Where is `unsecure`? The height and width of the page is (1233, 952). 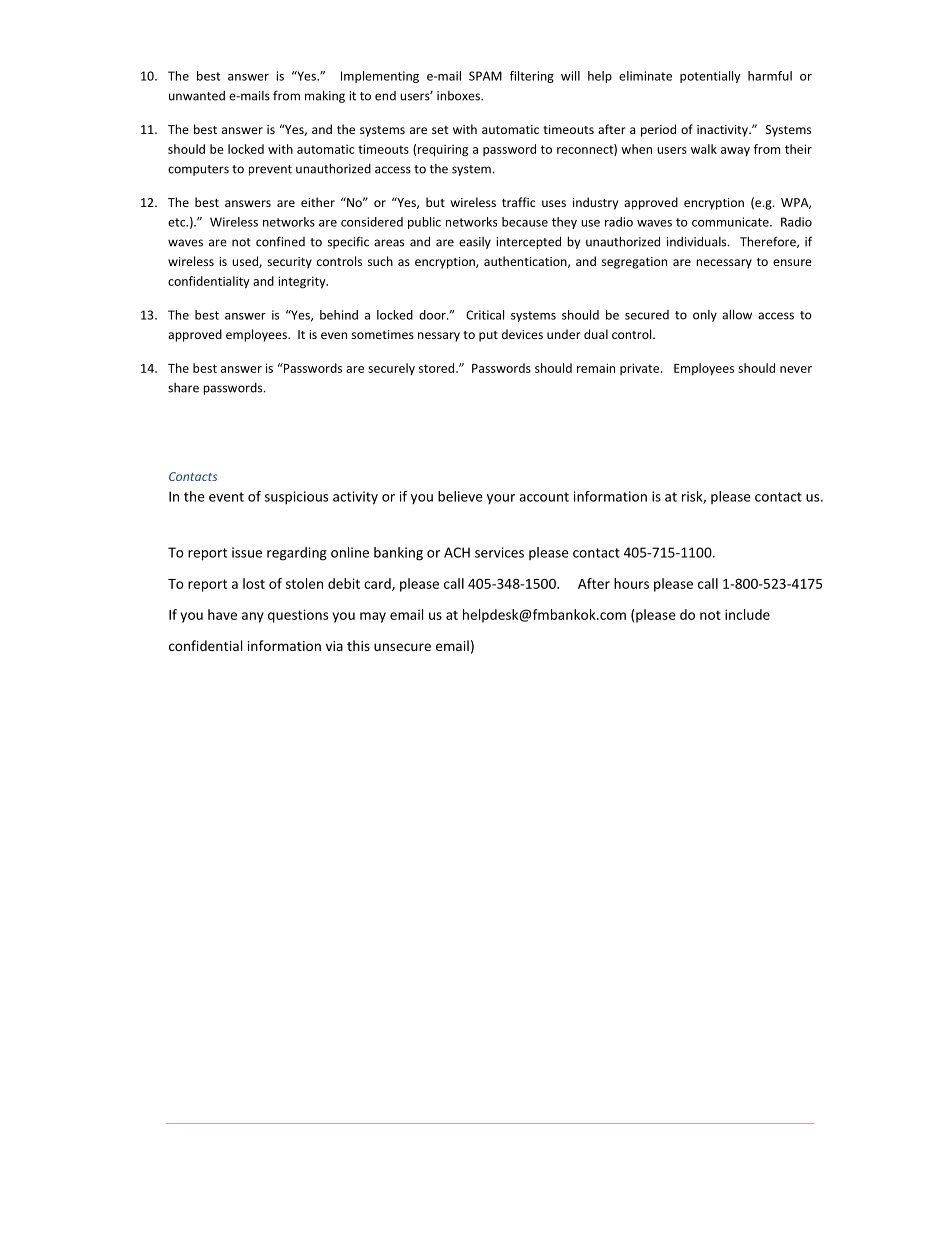
unsecure is located at coordinates (402, 647).
